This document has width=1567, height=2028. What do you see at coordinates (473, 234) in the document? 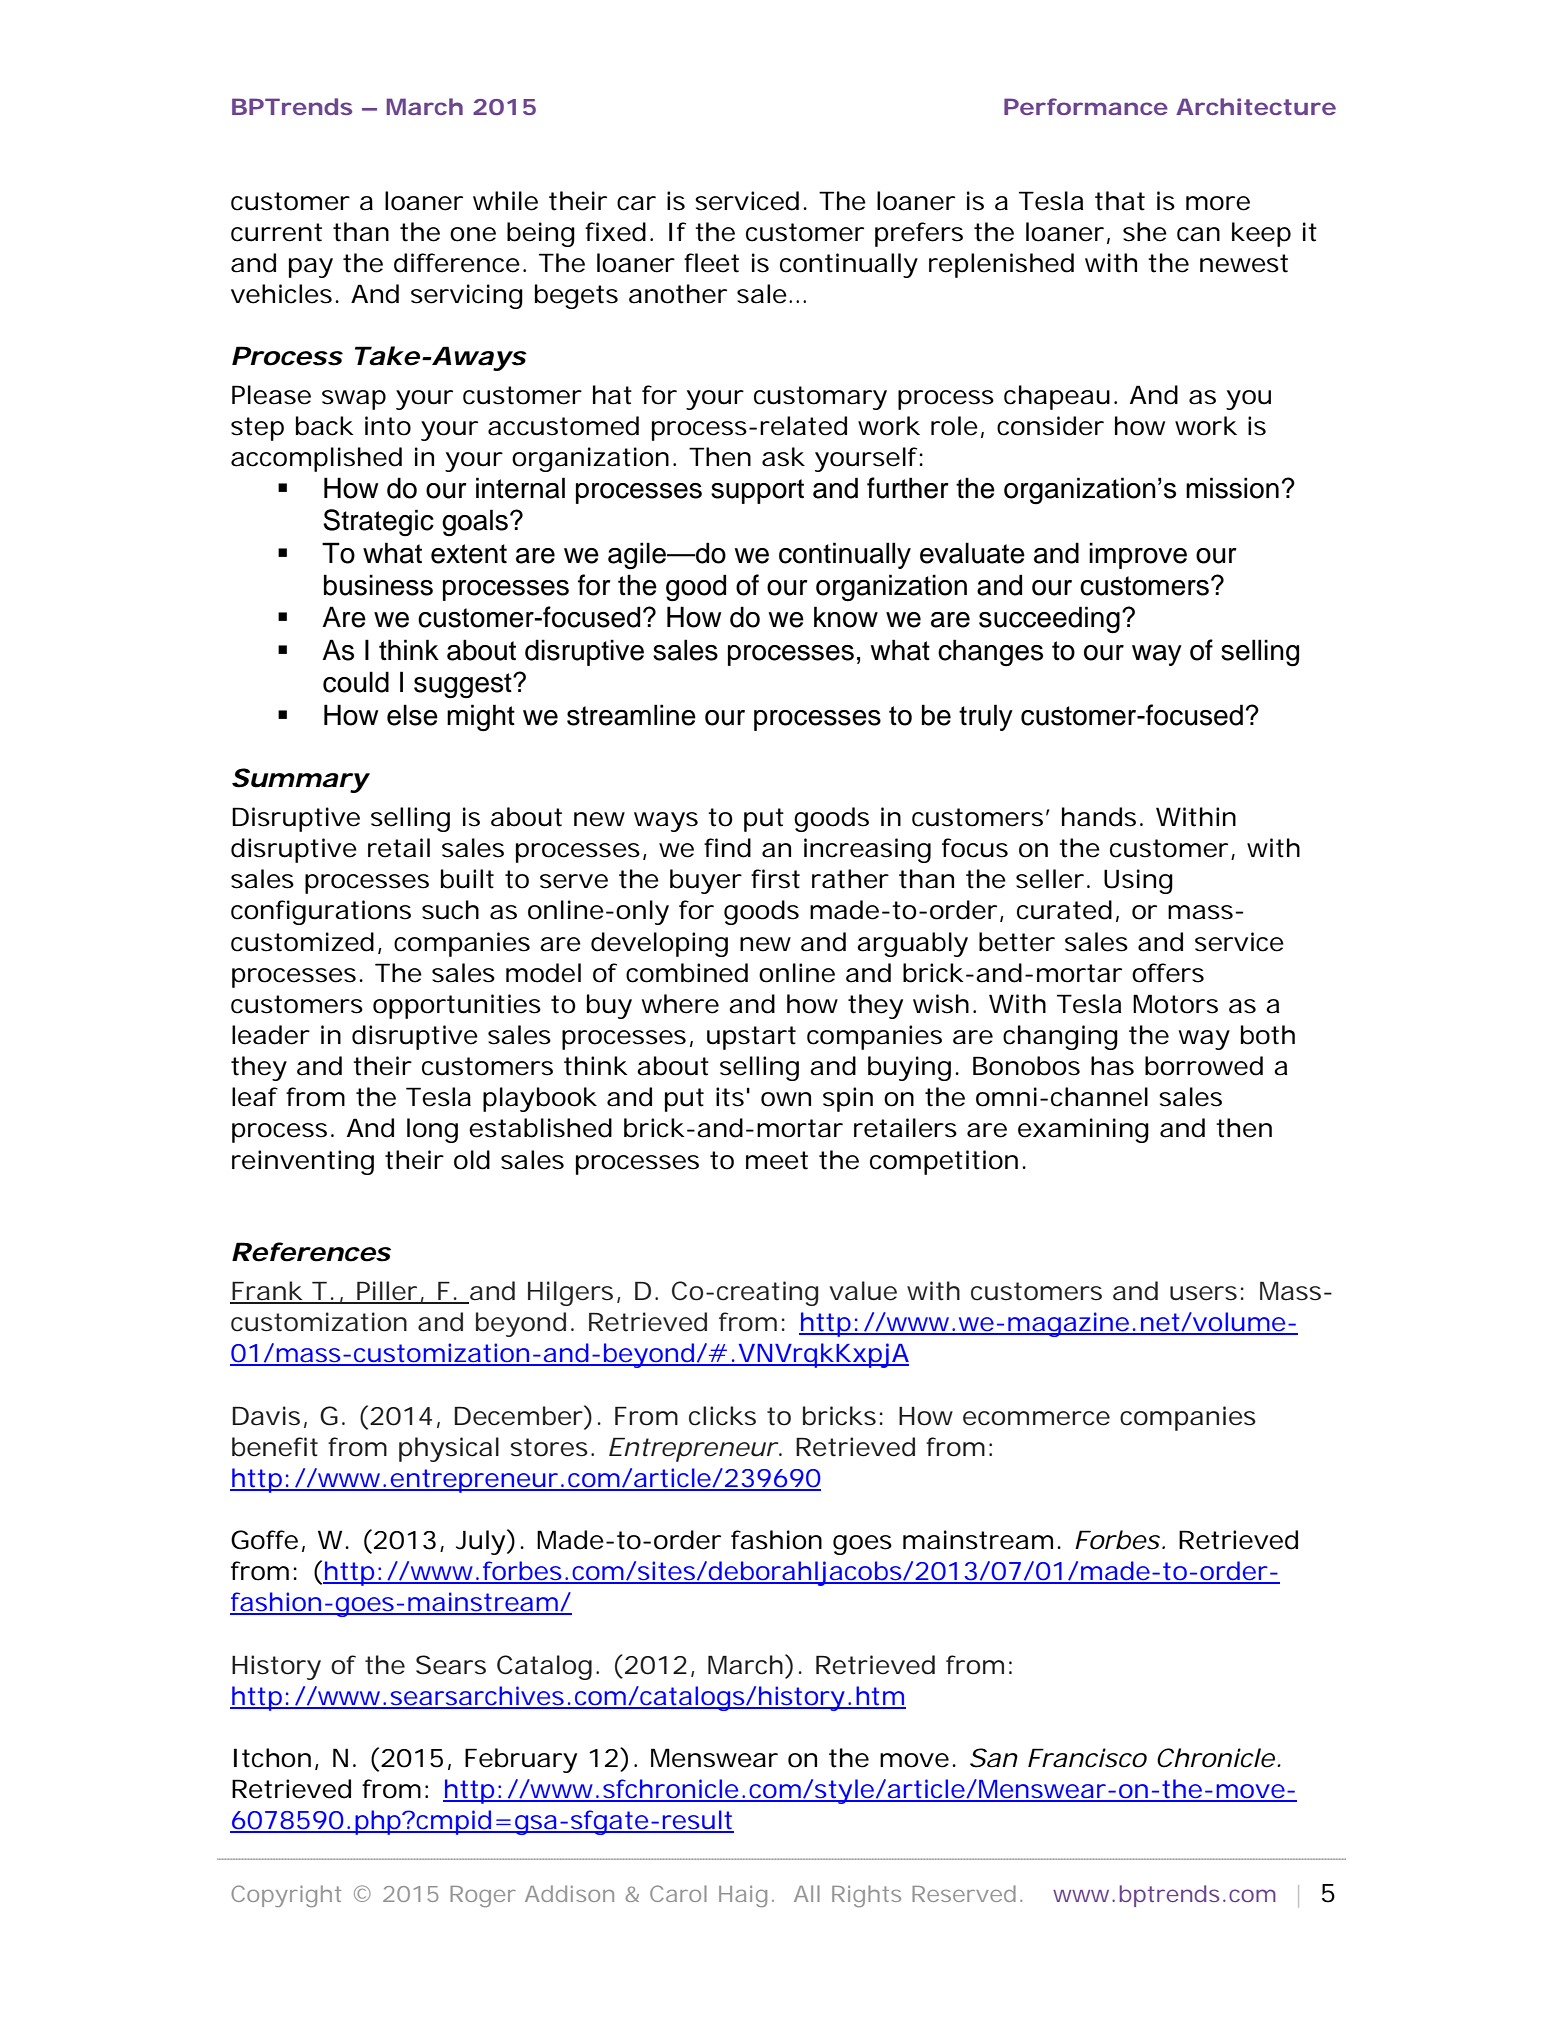
I see `one` at bounding box center [473, 234].
